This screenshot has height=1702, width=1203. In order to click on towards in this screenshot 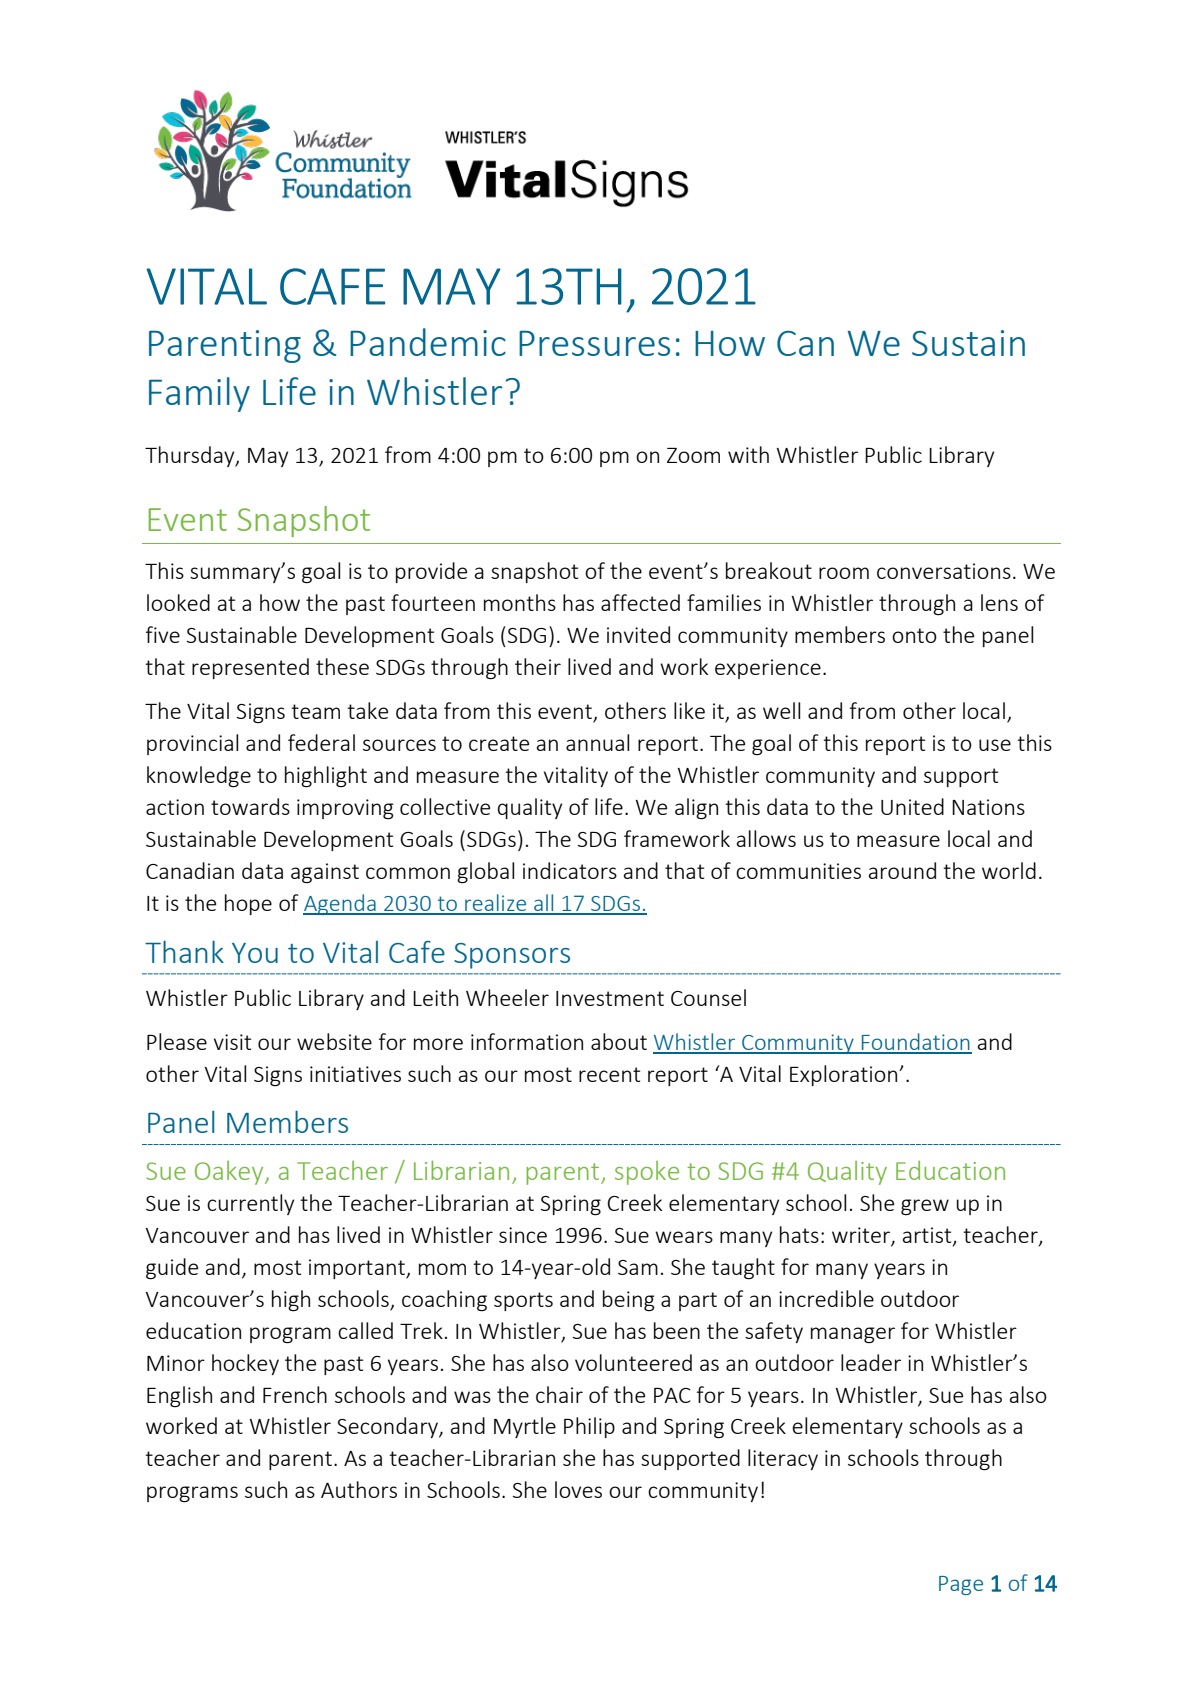, I will do `click(250, 806)`.
